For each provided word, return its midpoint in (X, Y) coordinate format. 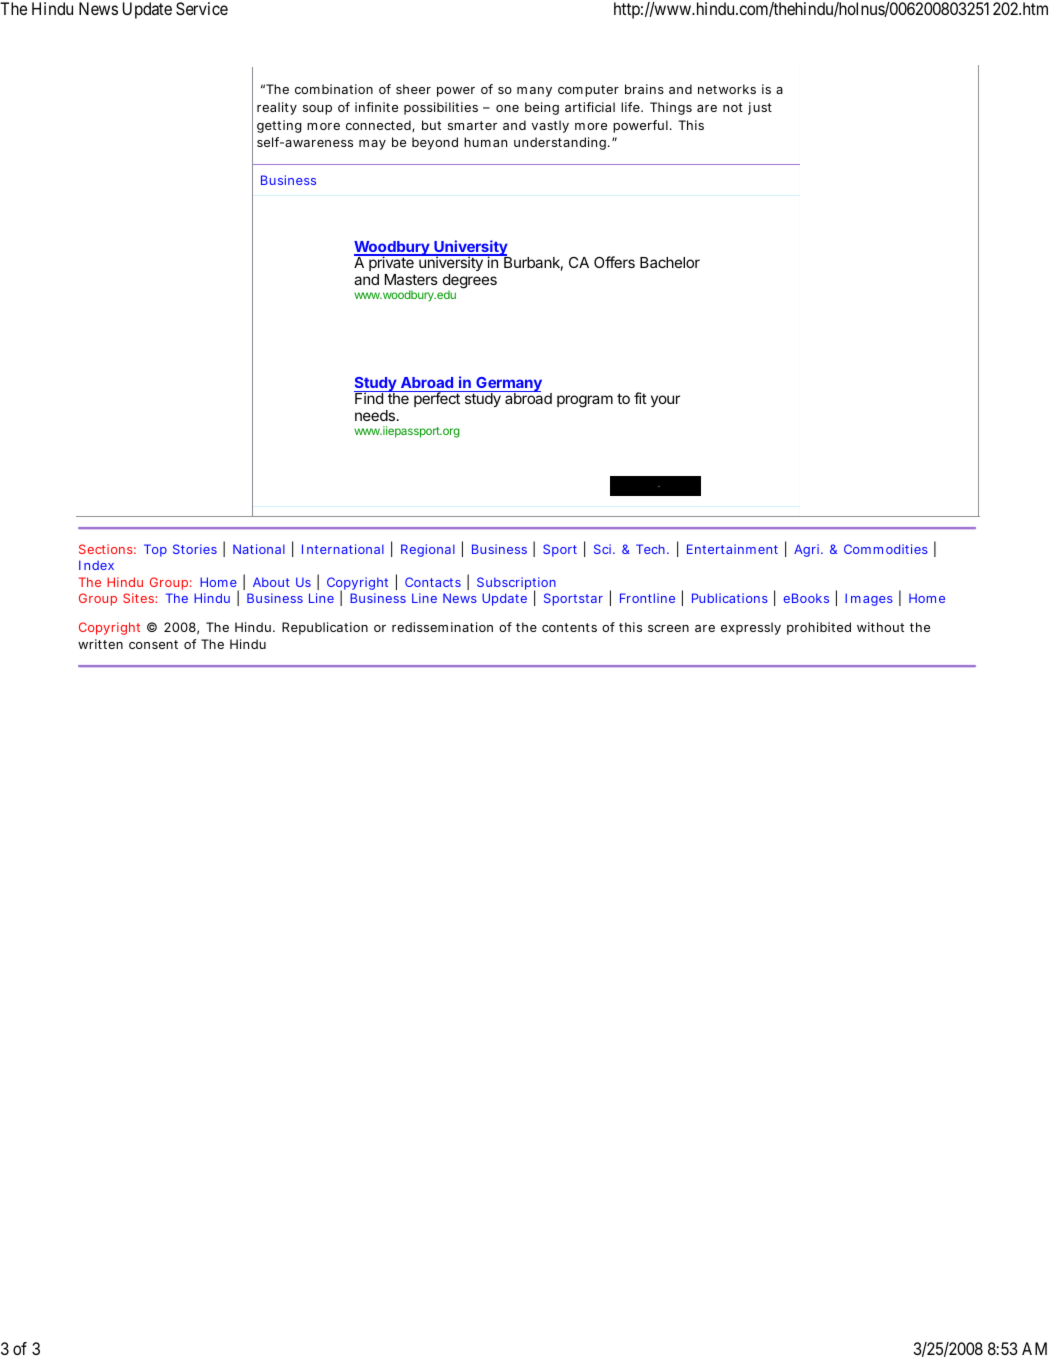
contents (569, 627)
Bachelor (670, 262)
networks (727, 89)
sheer (413, 89)
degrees (470, 282)
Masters (411, 279)
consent (153, 644)
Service (202, 8)
